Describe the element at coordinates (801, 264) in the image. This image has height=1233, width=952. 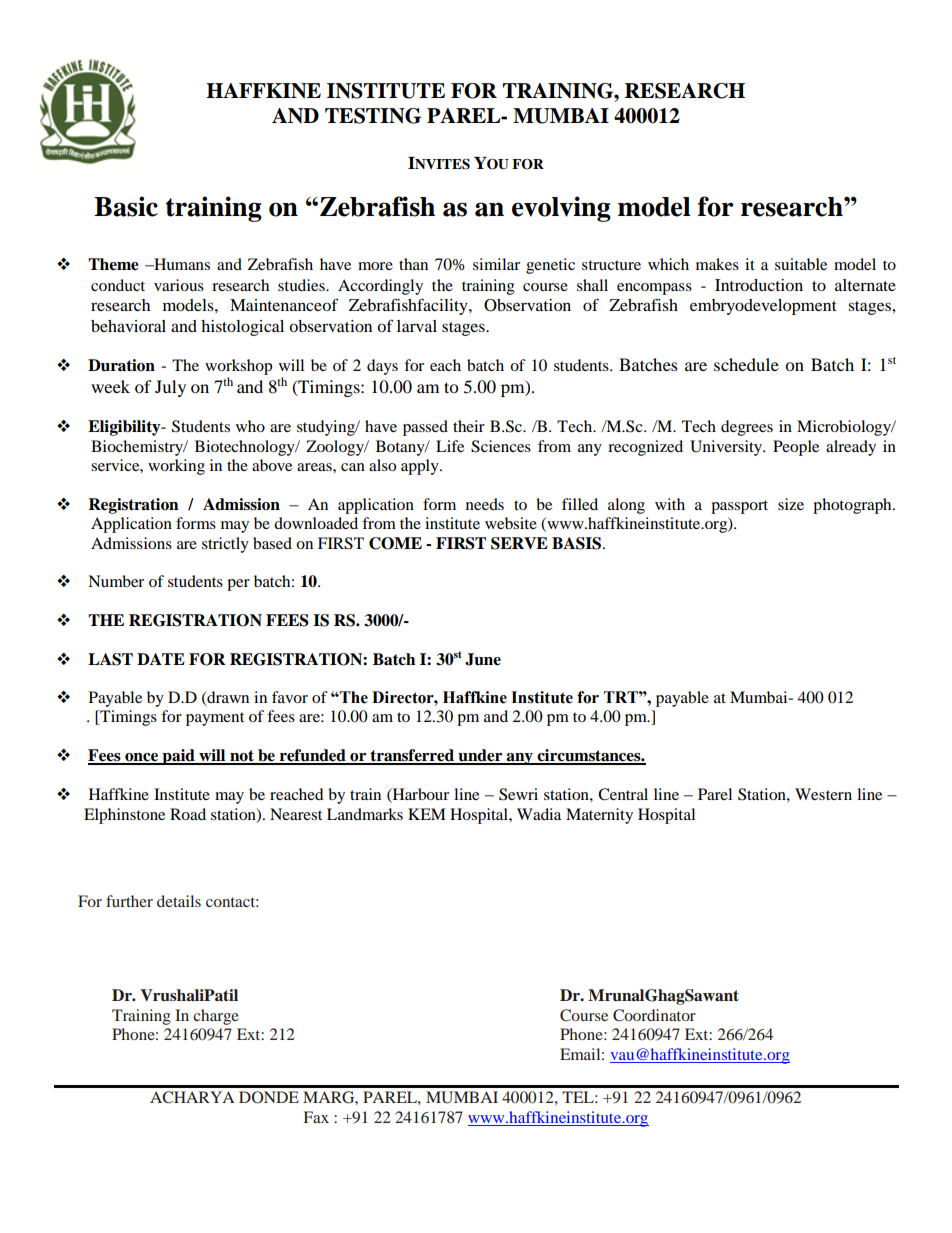
I see `suitable` at that location.
